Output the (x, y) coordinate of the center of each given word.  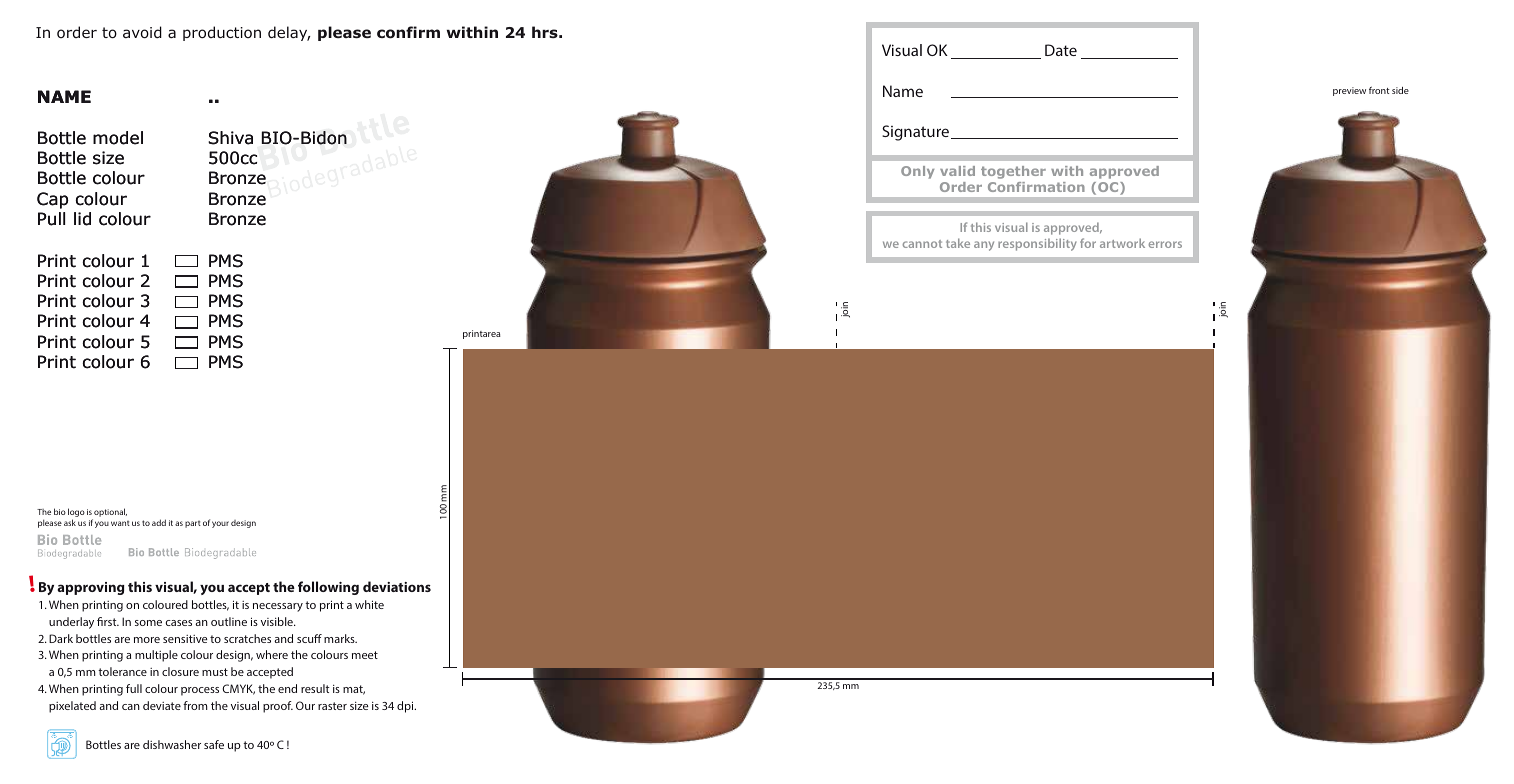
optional (110, 512)
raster (332, 706)
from (195, 705)
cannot (922, 244)
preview (1349, 91)
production (222, 33)
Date (1061, 50)
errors (1165, 244)
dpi (406, 707)
